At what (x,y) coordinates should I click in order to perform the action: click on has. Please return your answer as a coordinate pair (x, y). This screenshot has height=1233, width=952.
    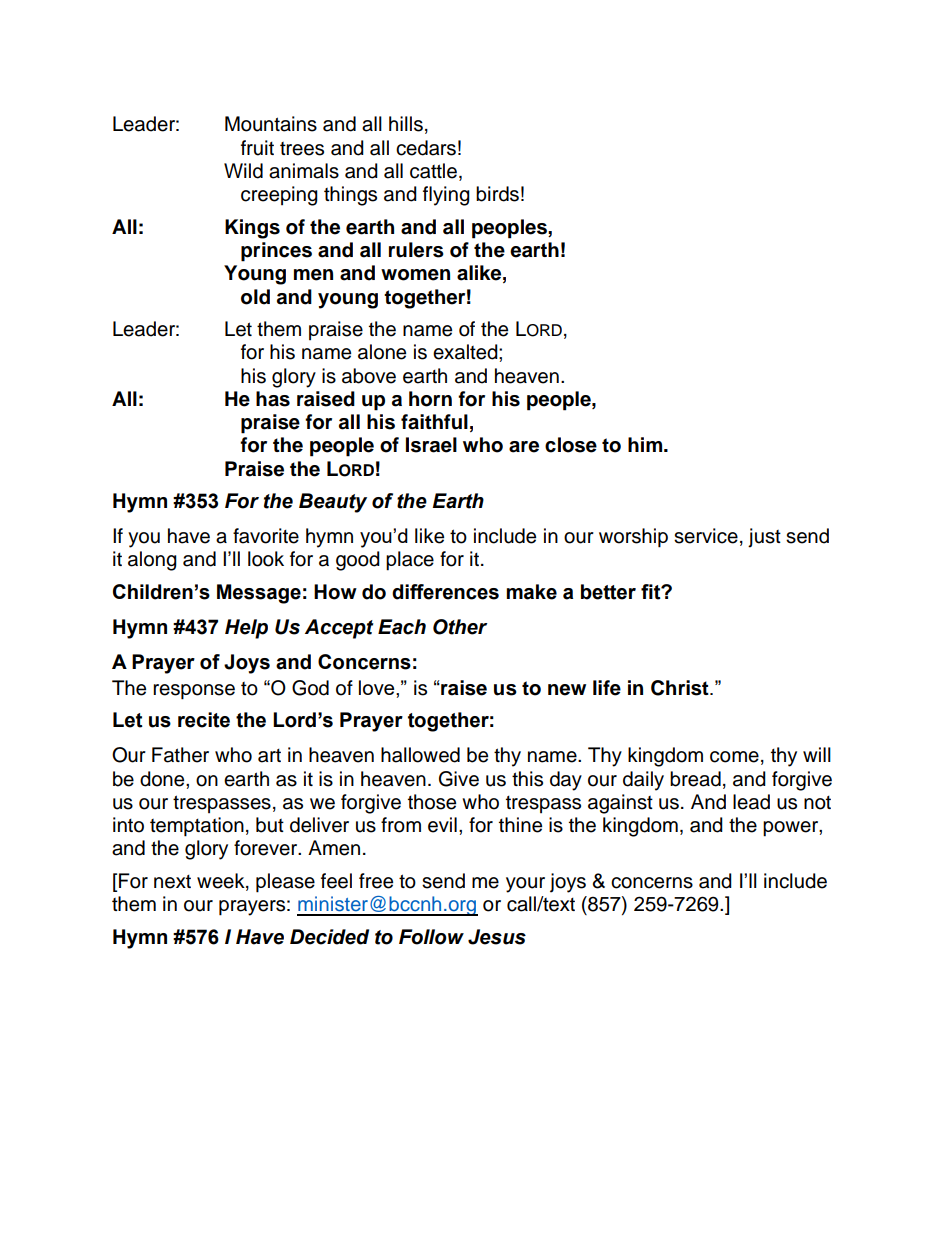
    Looking at the image, I should click on (273, 399).
